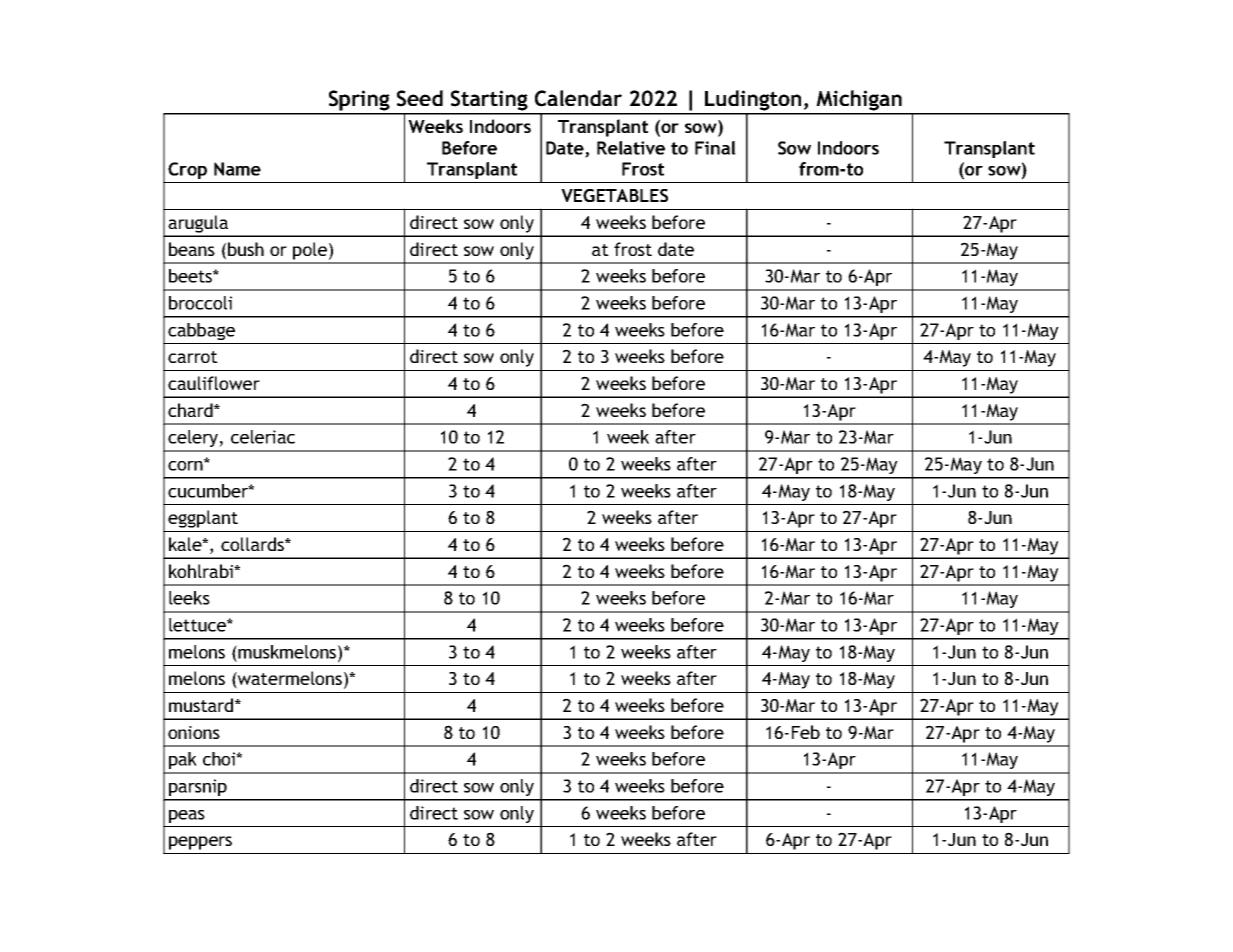 The width and height of the screenshot is (1233, 952). I want to click on Seed, so click(420, 98).
